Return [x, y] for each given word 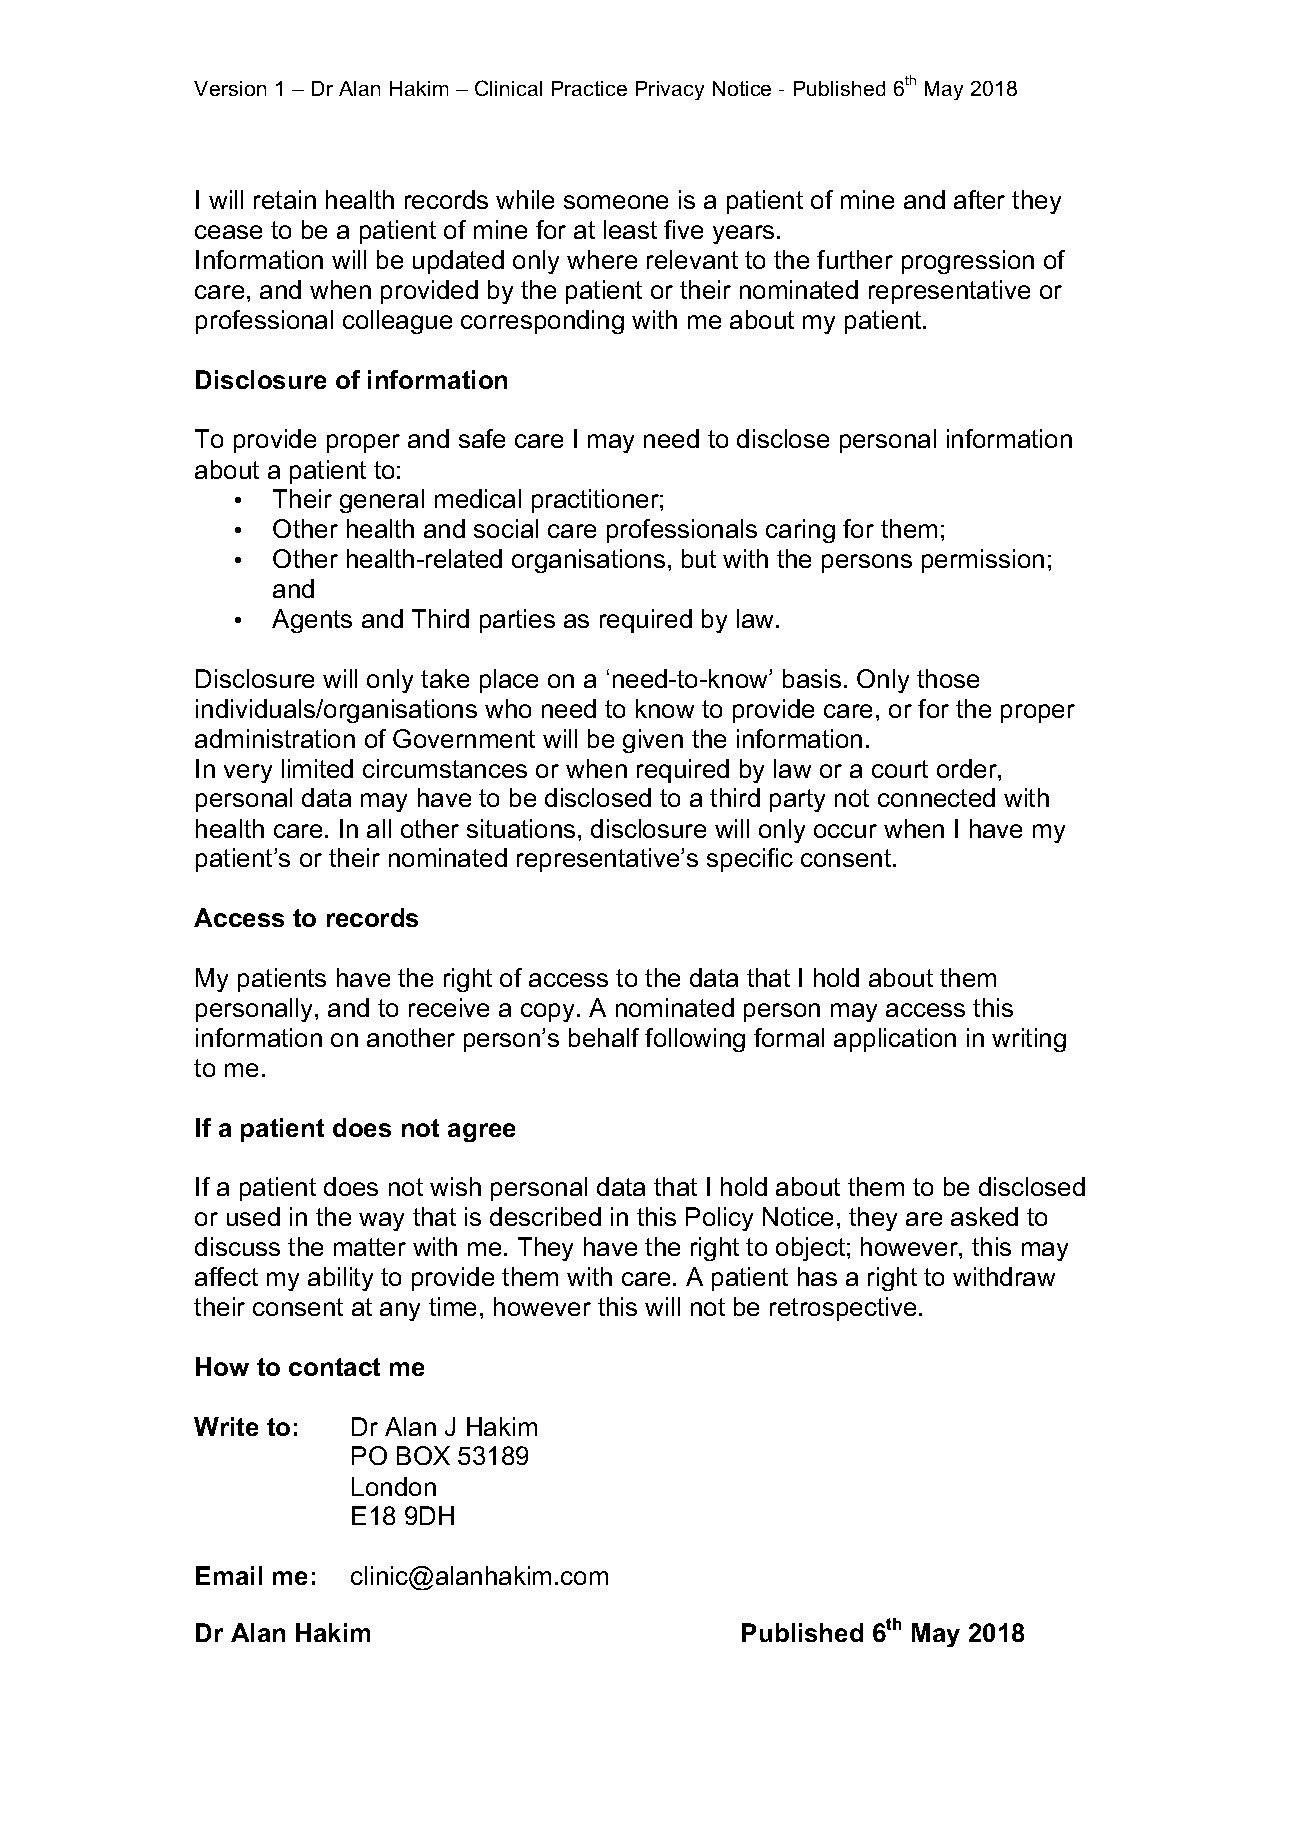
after [979, 199]
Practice [589, 88]
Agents [312, 621]
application [895, 1040]
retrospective [843, 1309]
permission [983, 561]
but [699, 558]
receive [449, 1007]
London [394, 1486]
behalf [604, 1037]
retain [285, 199]
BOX [423, 1455]
